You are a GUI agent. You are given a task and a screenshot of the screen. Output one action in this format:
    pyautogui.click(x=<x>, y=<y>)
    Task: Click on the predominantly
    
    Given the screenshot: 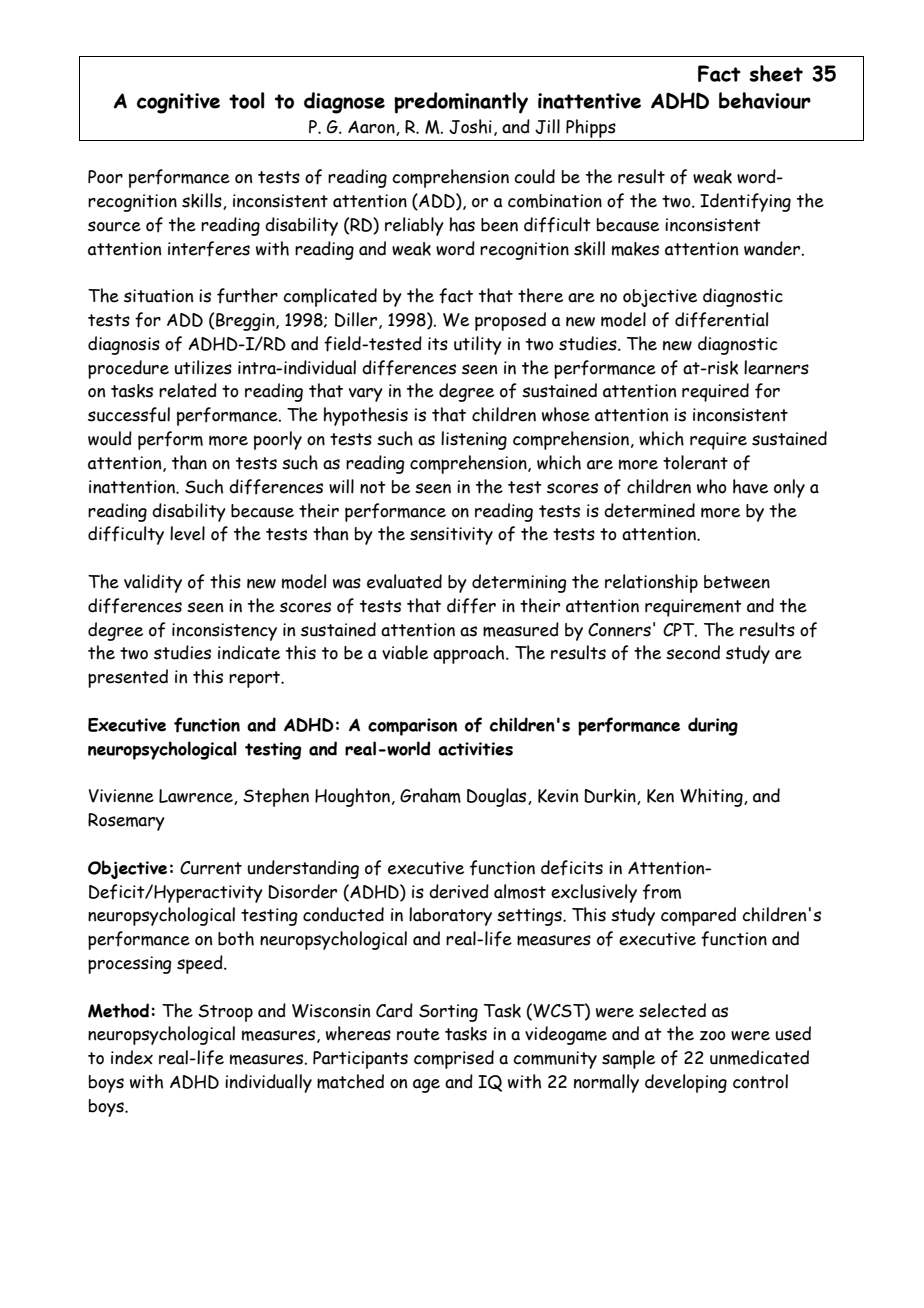 What is the action you would take?
    pyautogui.click(x=461, y=103)
